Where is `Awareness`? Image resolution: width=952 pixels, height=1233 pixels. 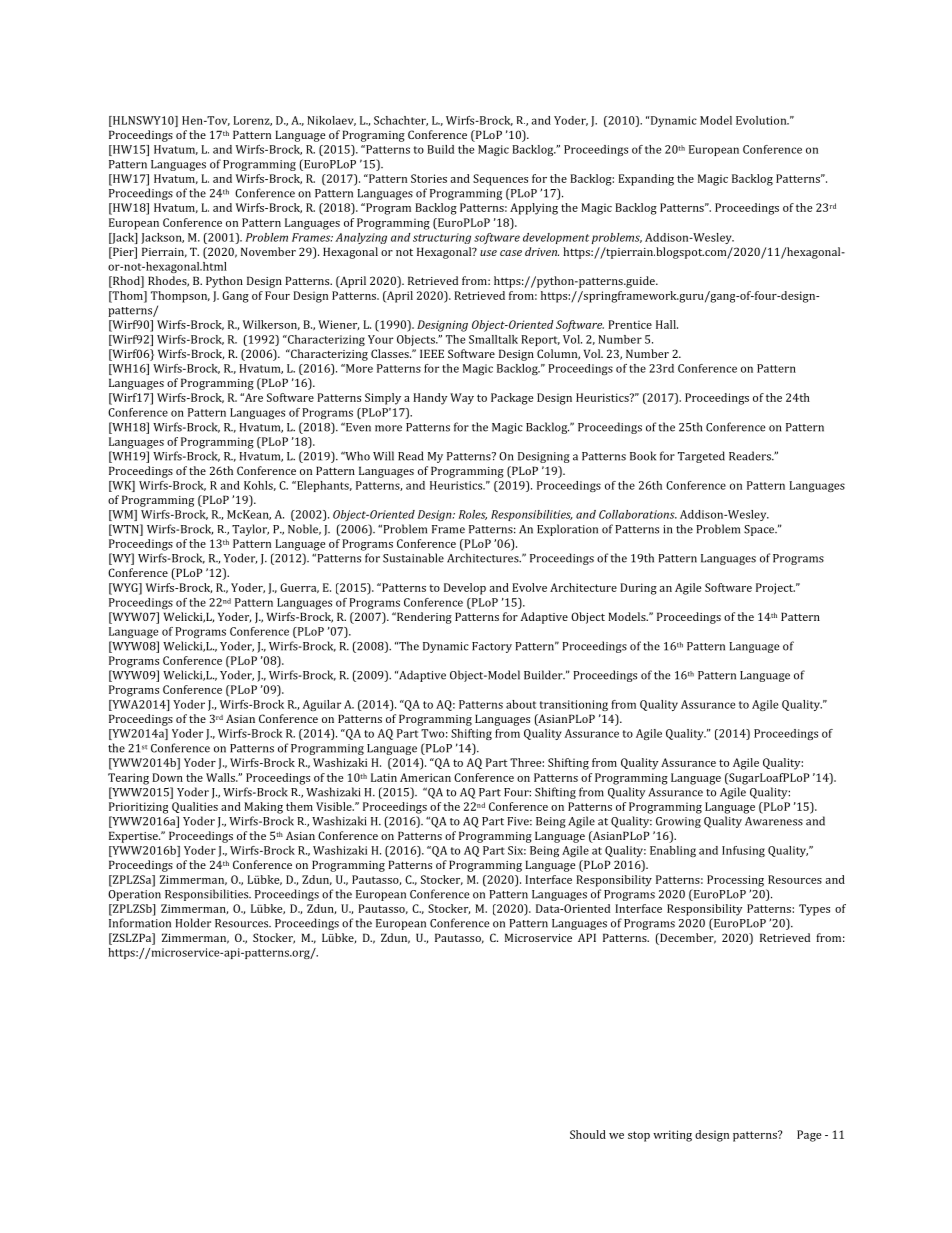 Awareness is located at coordinates (774, 821).
